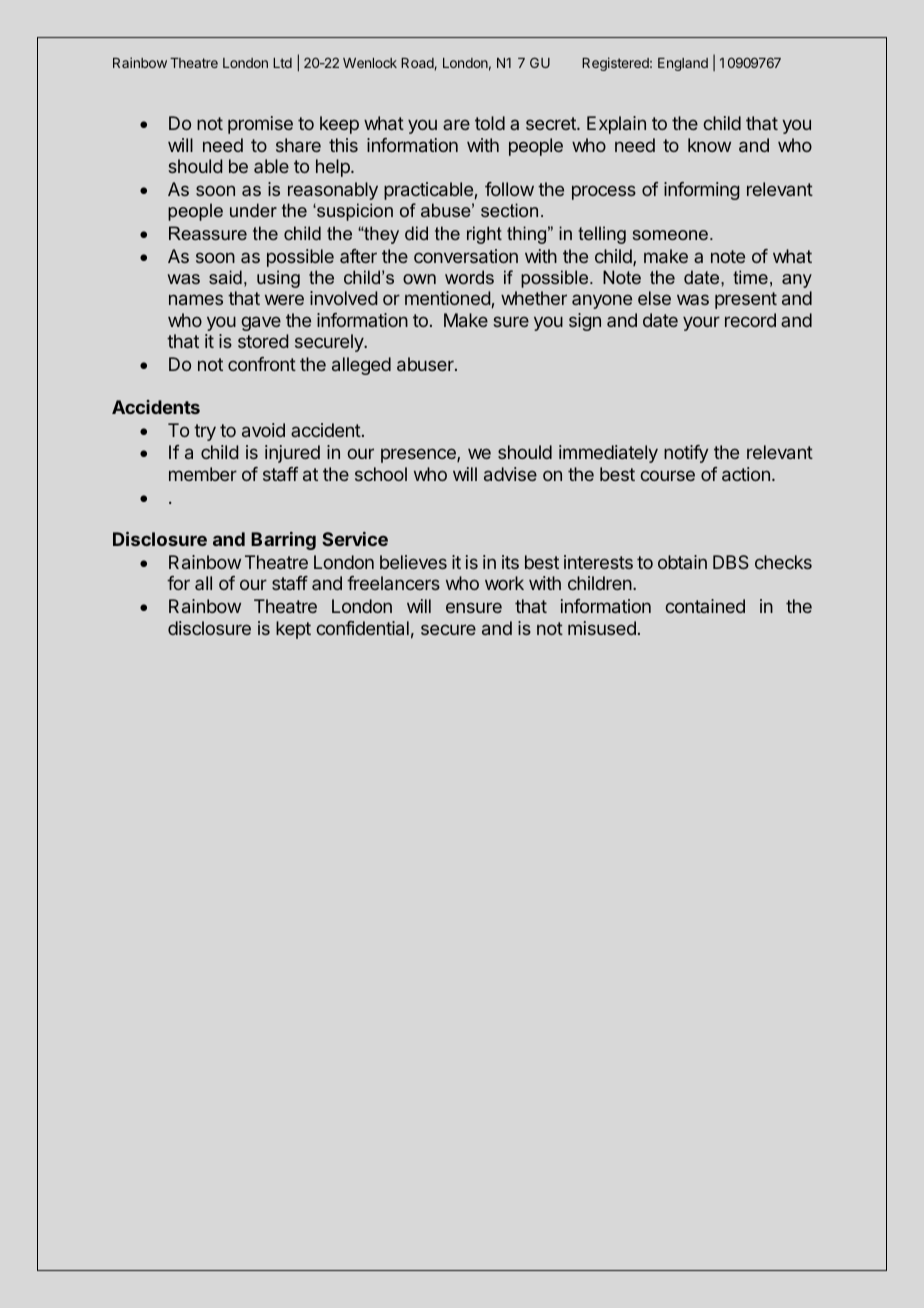  I want to click on notify, so click(686, 454).
